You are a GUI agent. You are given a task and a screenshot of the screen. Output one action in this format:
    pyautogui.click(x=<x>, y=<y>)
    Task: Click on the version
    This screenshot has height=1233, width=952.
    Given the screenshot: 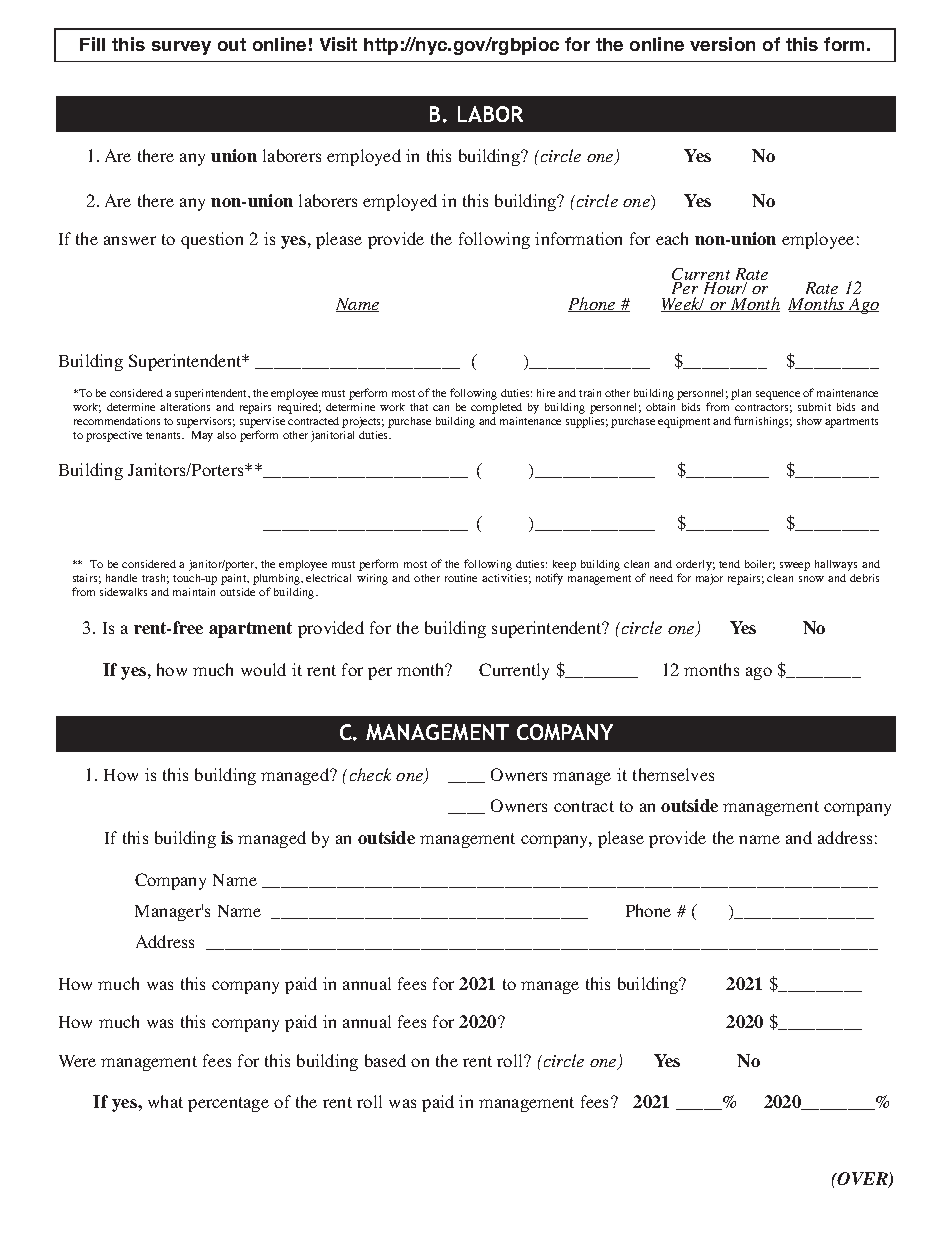 What is the action you would take?
    pyautogui.click(x=722, y=44)
